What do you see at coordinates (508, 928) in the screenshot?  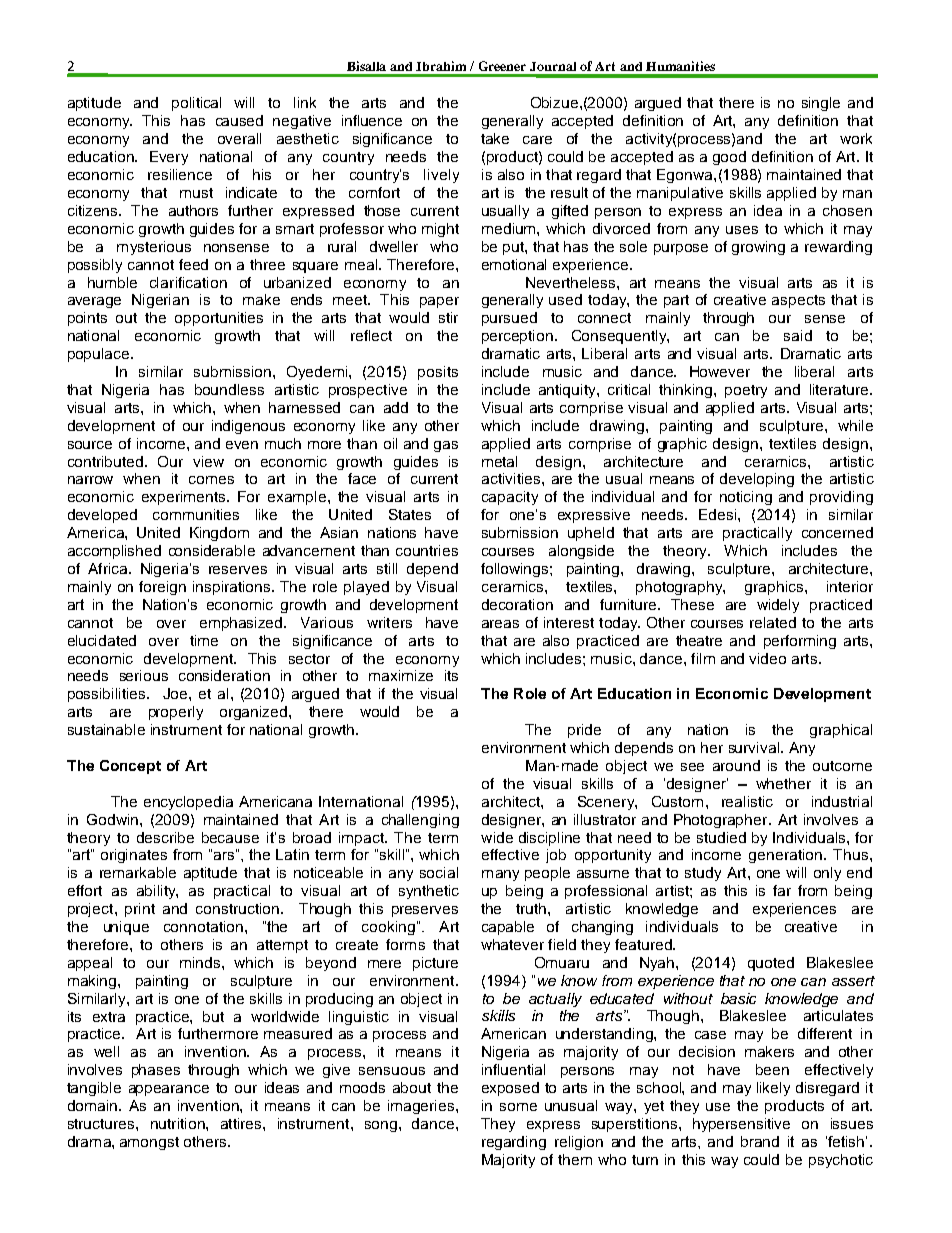 I see `capable` at bounding box center [508, 928].
